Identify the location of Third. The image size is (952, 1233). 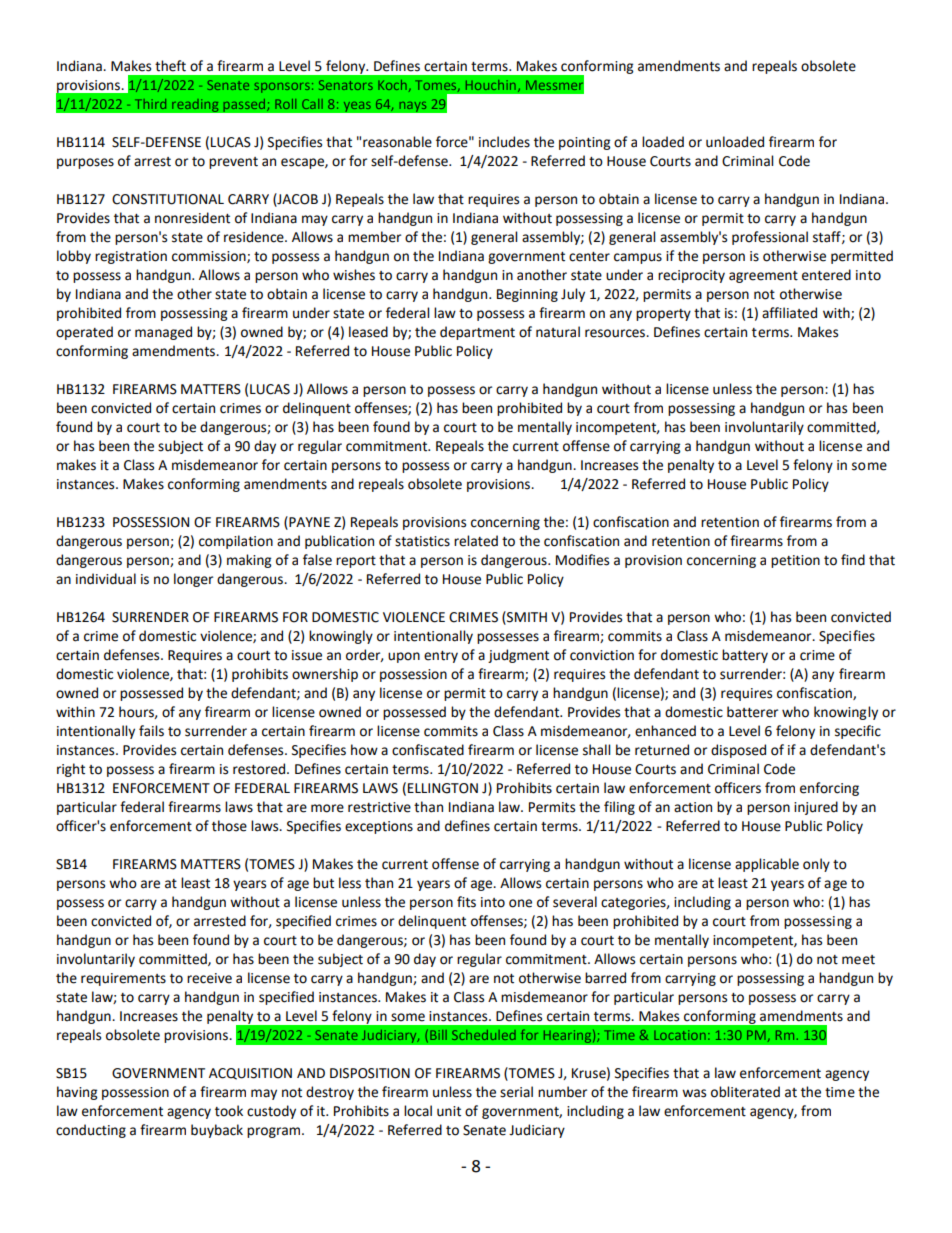
(150, 104).
